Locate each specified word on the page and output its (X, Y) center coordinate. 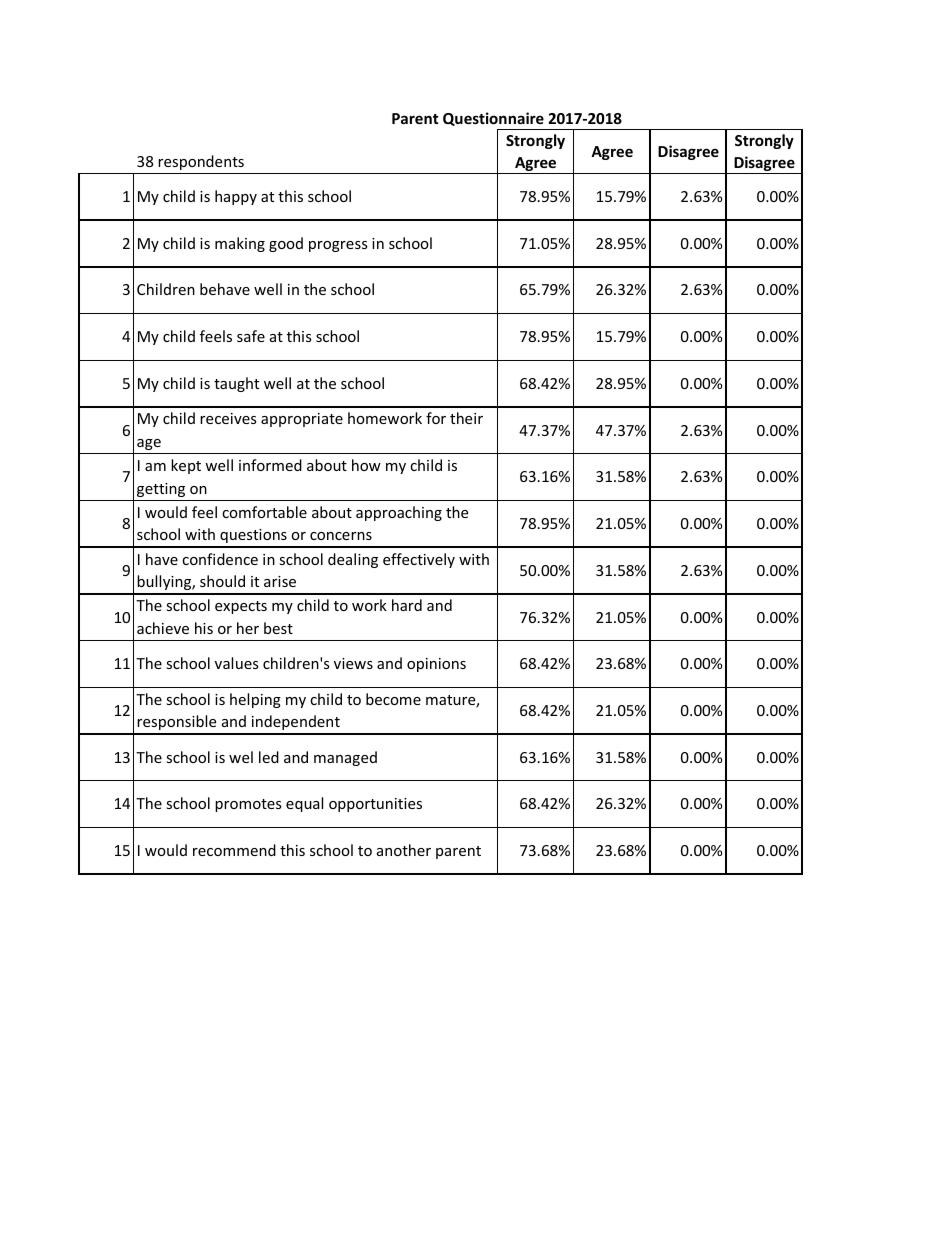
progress (338, 246)
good (286, 244)
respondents (201, 162)
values (237, 663)
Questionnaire (493, 119)
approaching (399, 513)
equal (304, 804)
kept (186, 466)
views (353, 663)
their (466, 418)
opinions (436, 665)
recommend (234, 850)
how (366, 465)
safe (251, 336)
